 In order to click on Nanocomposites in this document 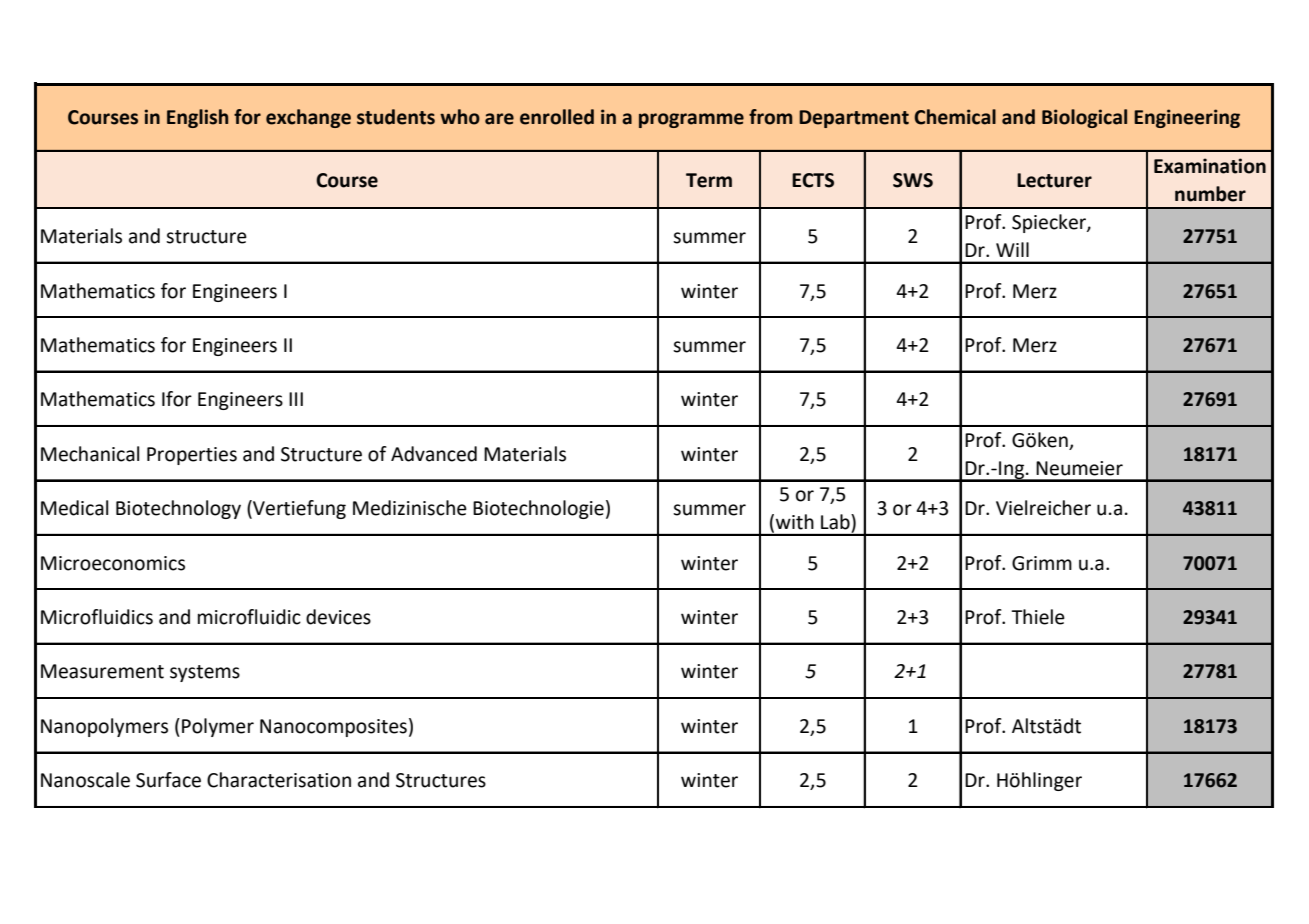, I will do `click(333, 728)`.
